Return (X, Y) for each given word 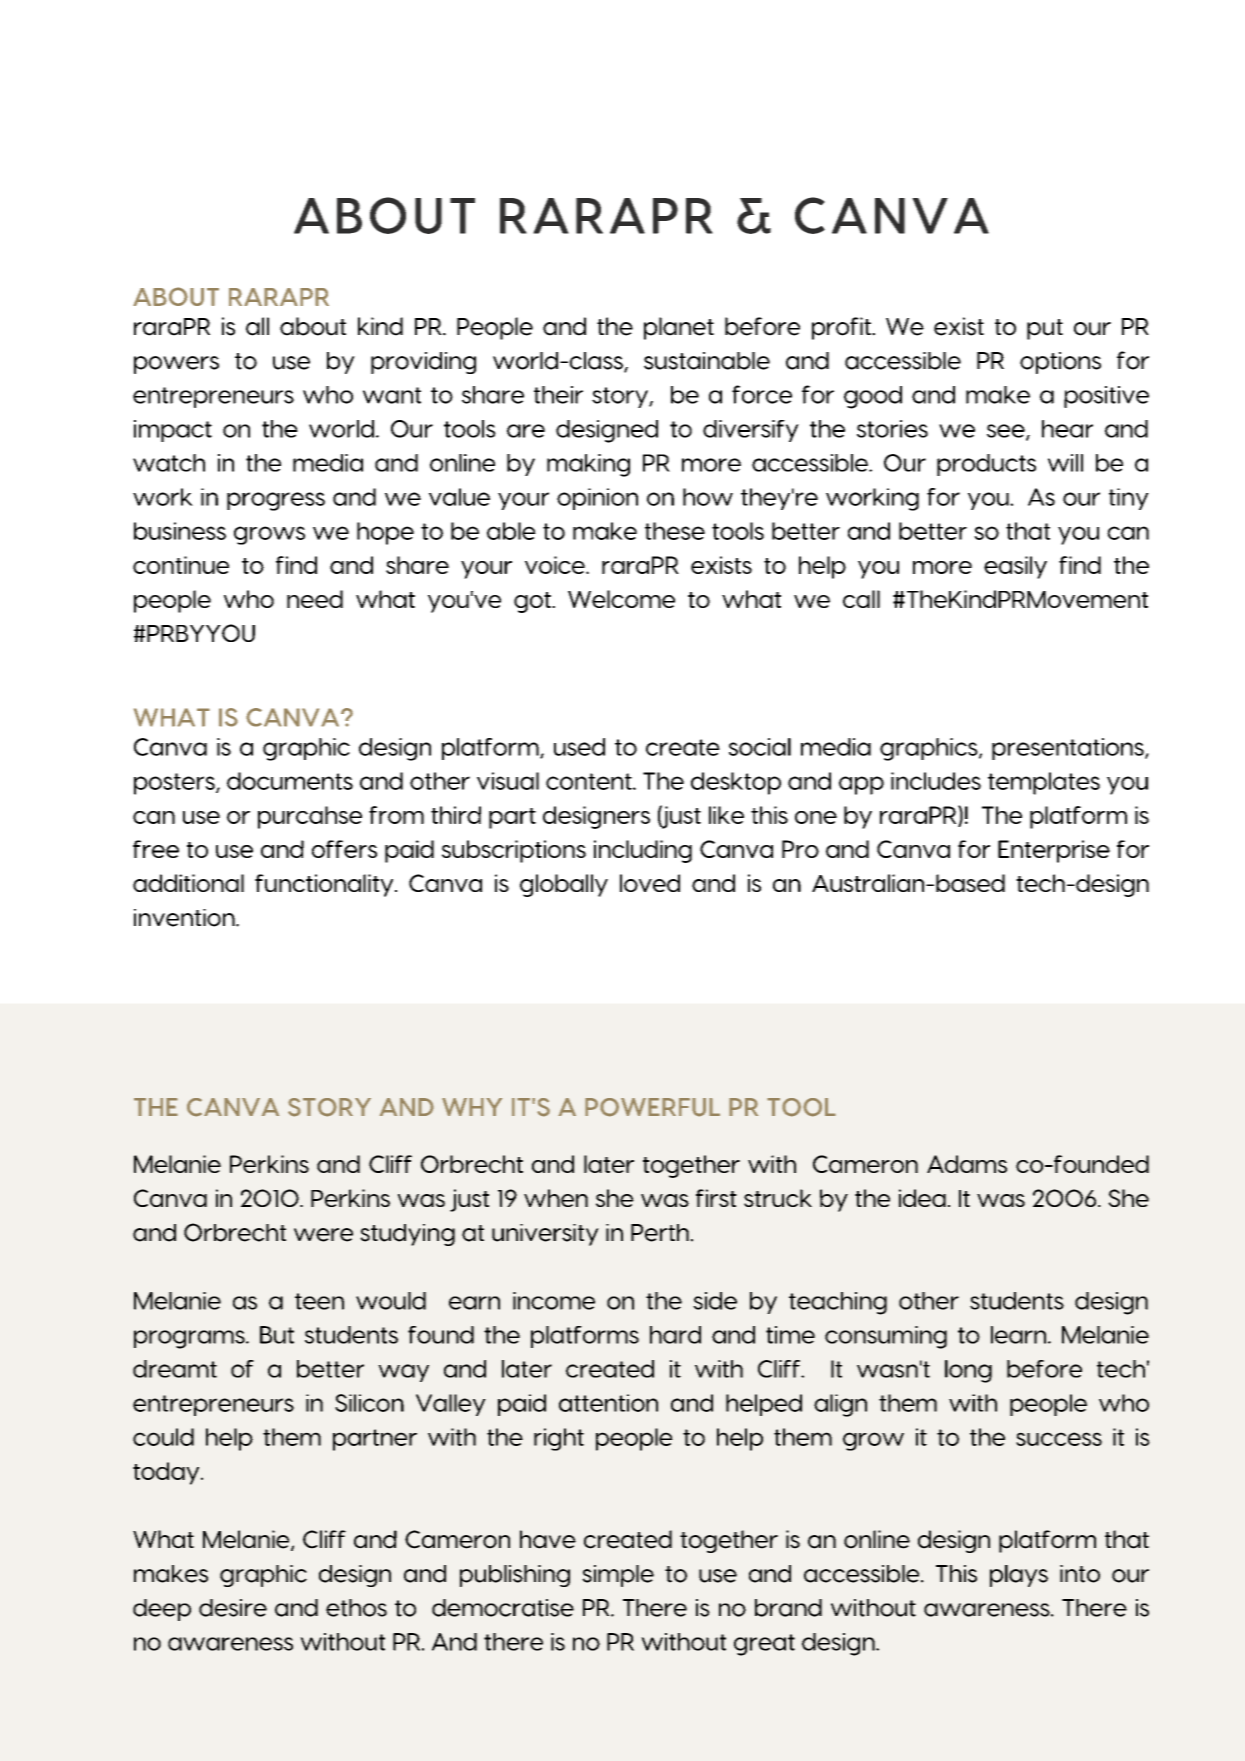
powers (176, 365)
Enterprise (1054, 851)
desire (233, 1608)
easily (1015, 567)
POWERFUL (652, 1107)
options (1060, 363)
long (968, 1371)
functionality (325, 885)
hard (675, 1335)
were (323, 1235)
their (558, 395)
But (277, 1335)
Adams (967, 1164)
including (643, 851)
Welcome (621, 599)
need (315, 599)
